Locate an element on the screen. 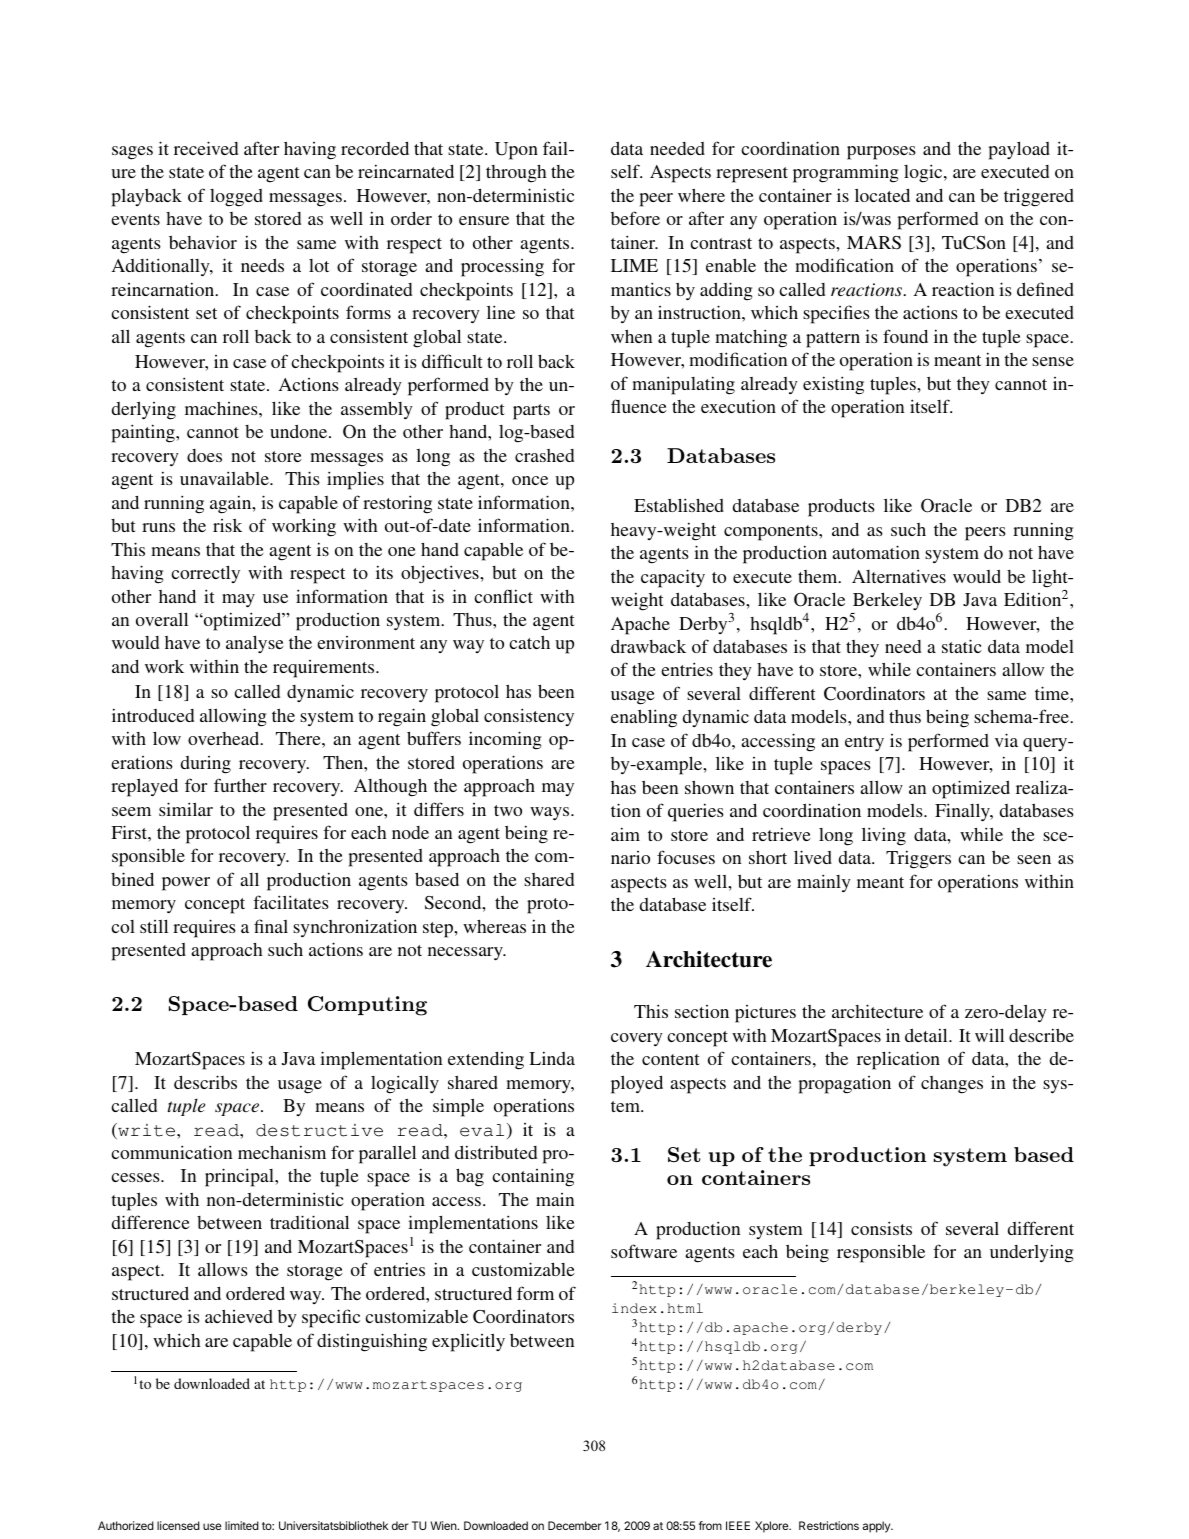 This screenshot has width=1189, height=1539. logged is located at coordinates (236, 198).
